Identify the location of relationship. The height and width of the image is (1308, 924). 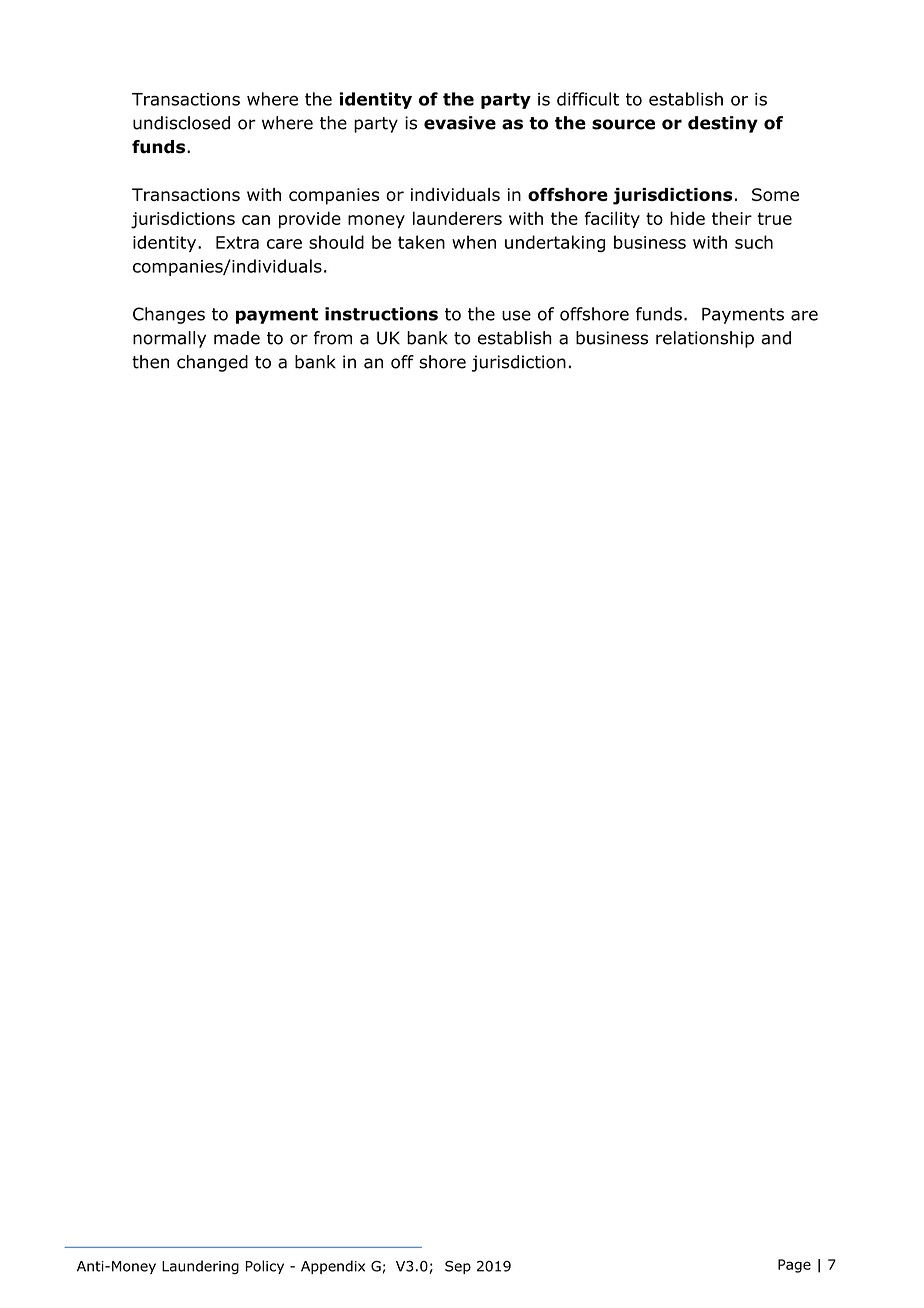
(705, 339).
